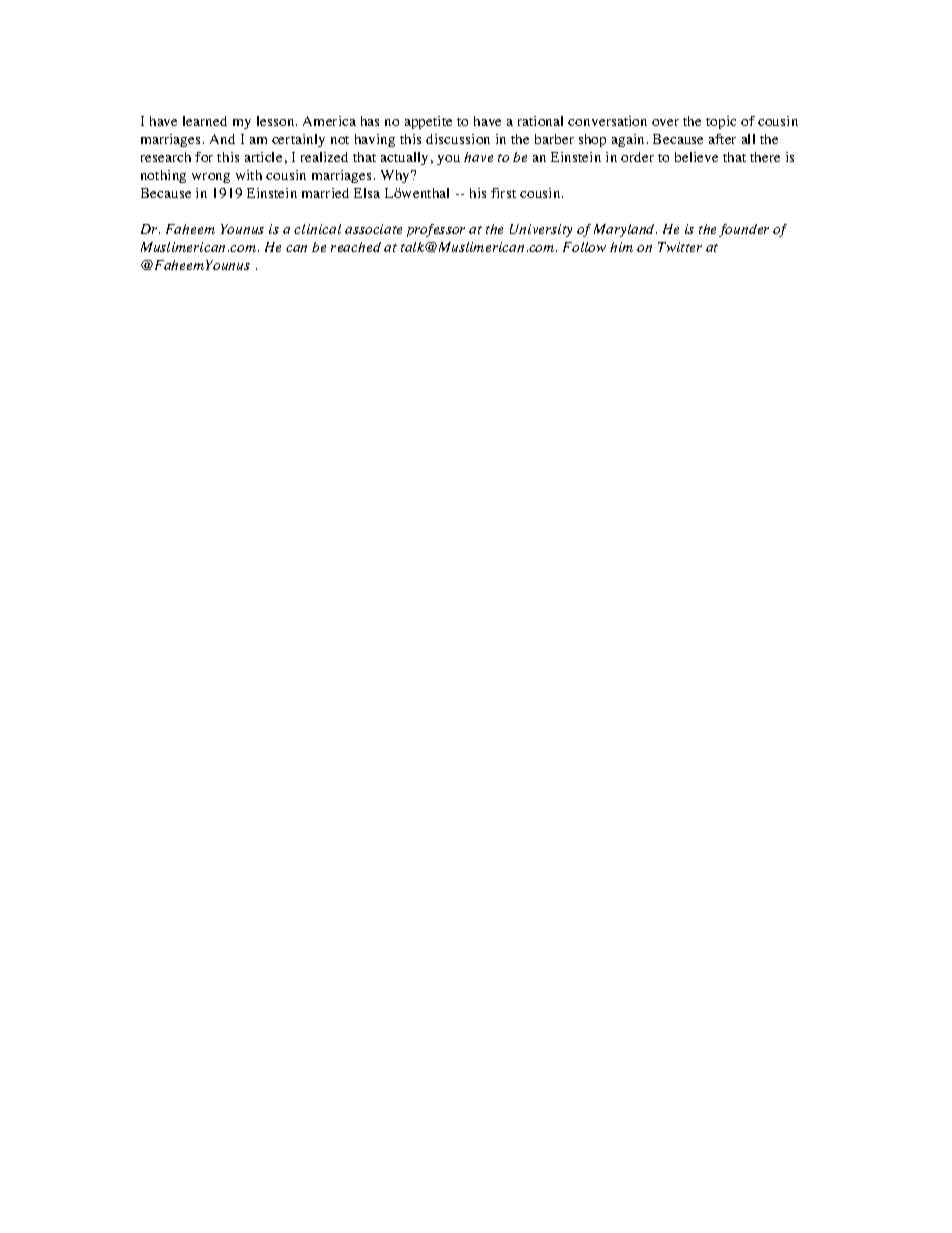  I want to click on Elsa, so click(367, 193).
